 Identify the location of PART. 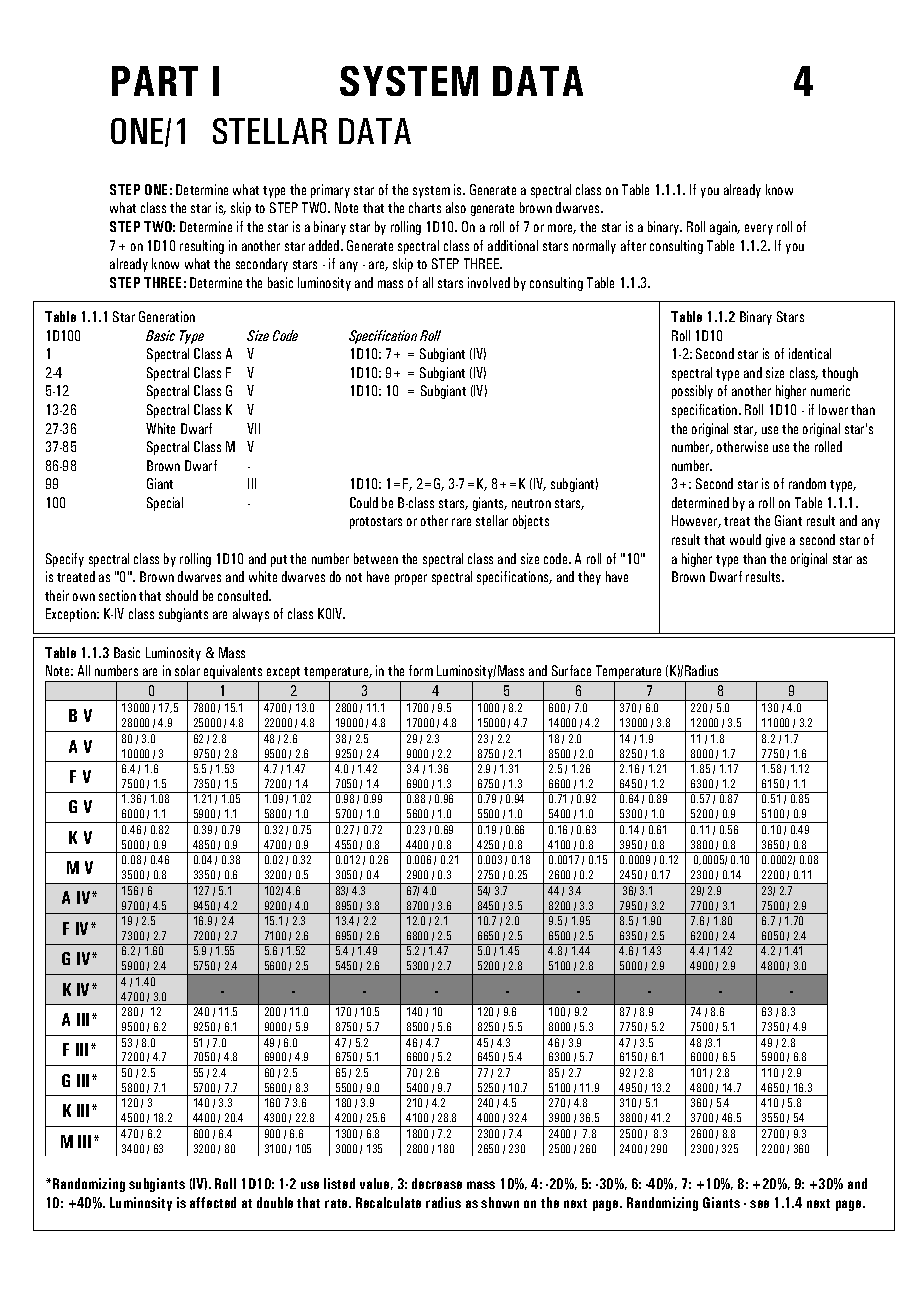
(155, 81).
